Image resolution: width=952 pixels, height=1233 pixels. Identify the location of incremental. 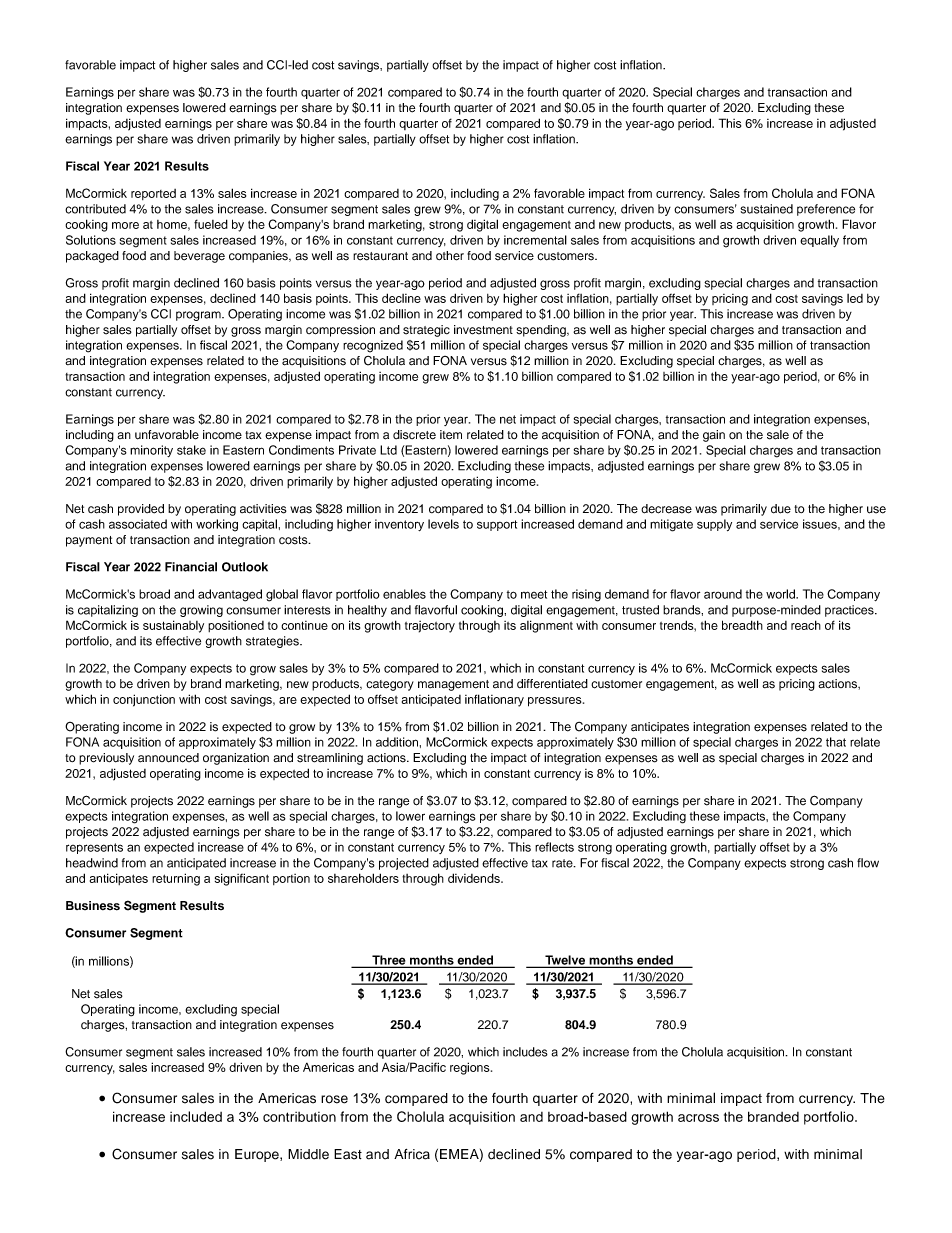
(535, 240).
